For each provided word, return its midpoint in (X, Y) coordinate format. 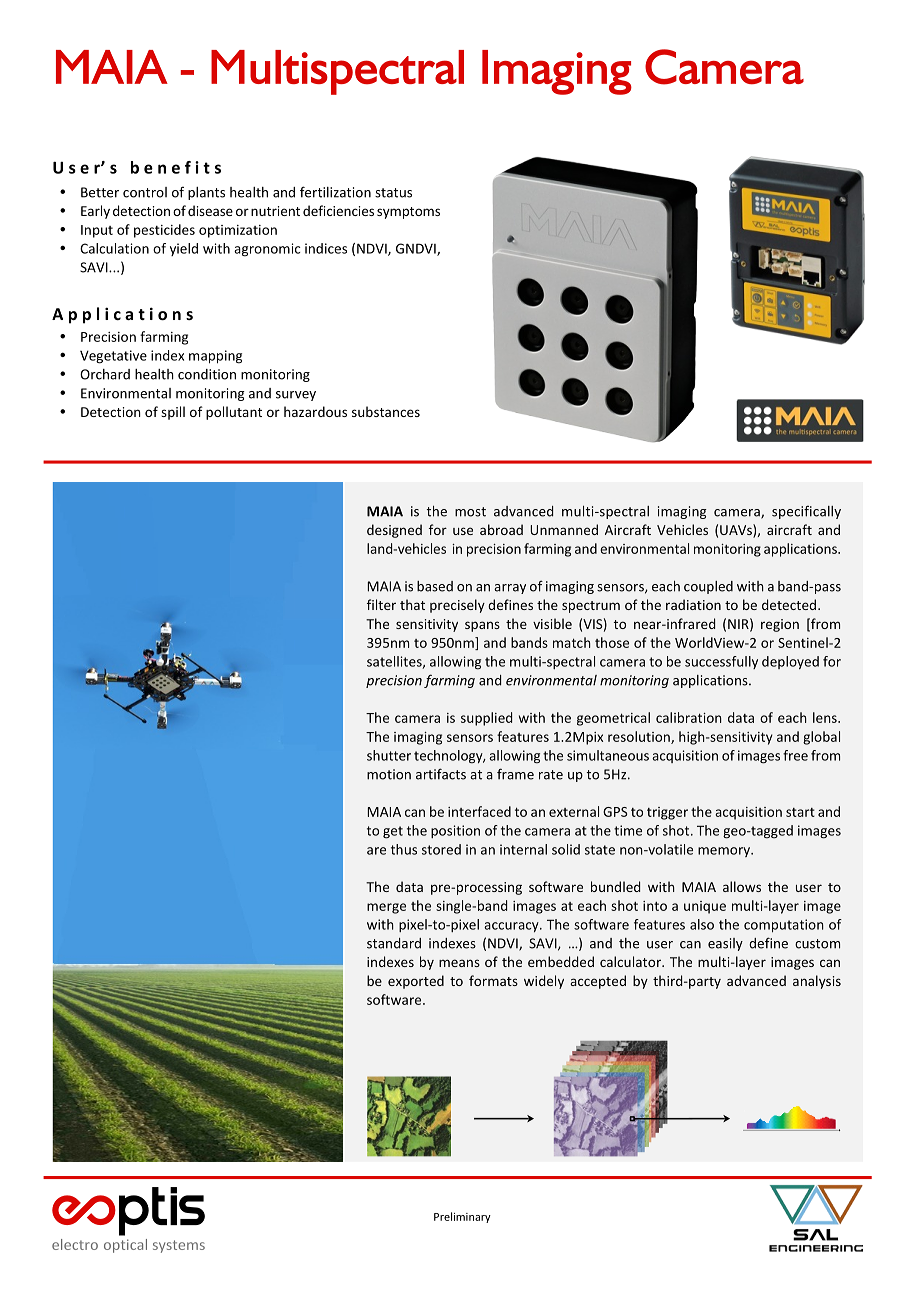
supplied (486, 719)
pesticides (164, 231)
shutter (389, 755)
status (393, 193)
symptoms (408, 213)
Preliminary (462, 1217)
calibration (689, 717)
